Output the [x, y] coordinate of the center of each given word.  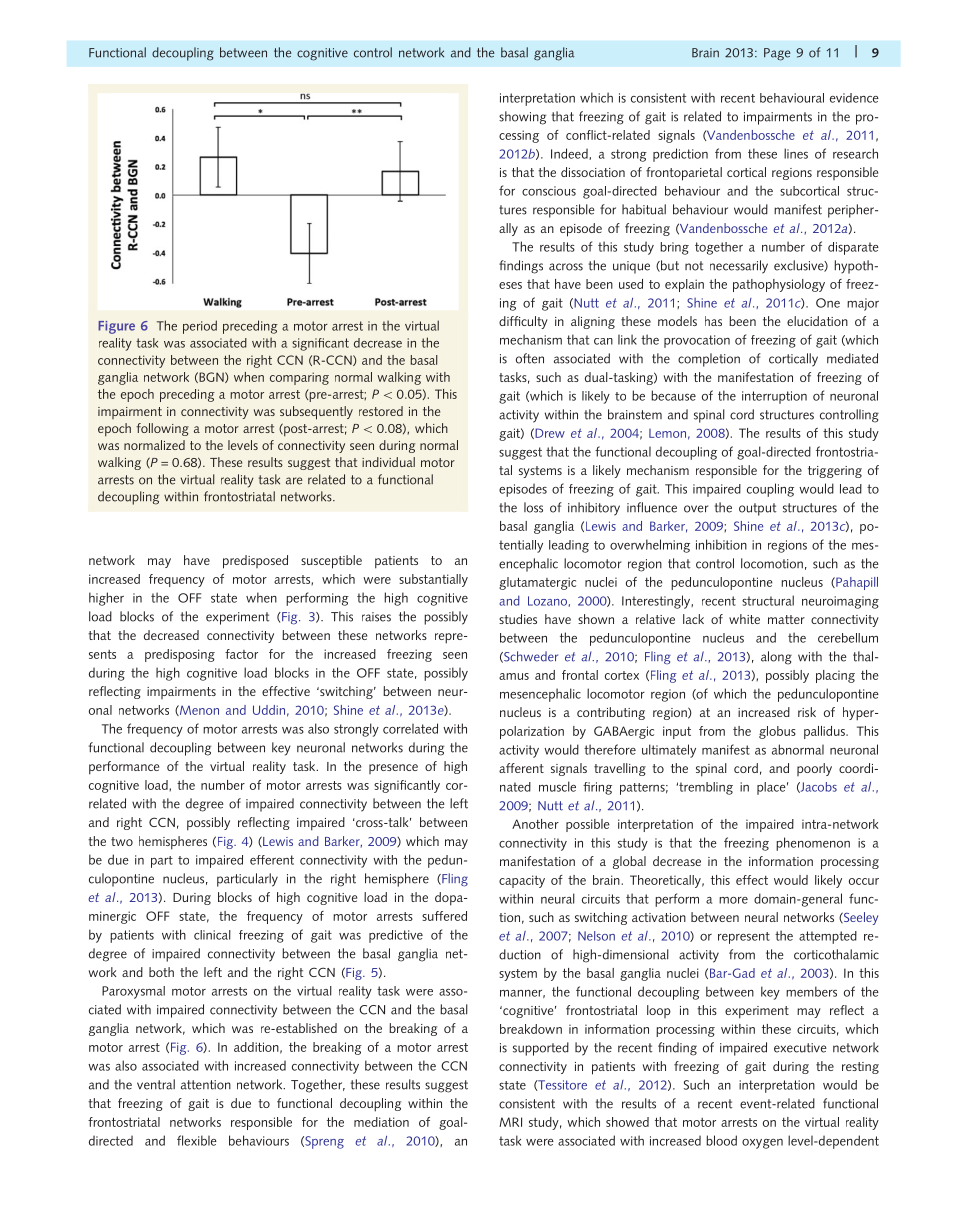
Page [777, 54]
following [162, 429]
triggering [835, 472]
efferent [272, 860]
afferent [521, 768]
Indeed [570, 154]
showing [522, 118]
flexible [197, 1140]
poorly [814, 769]
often [530, 358]
